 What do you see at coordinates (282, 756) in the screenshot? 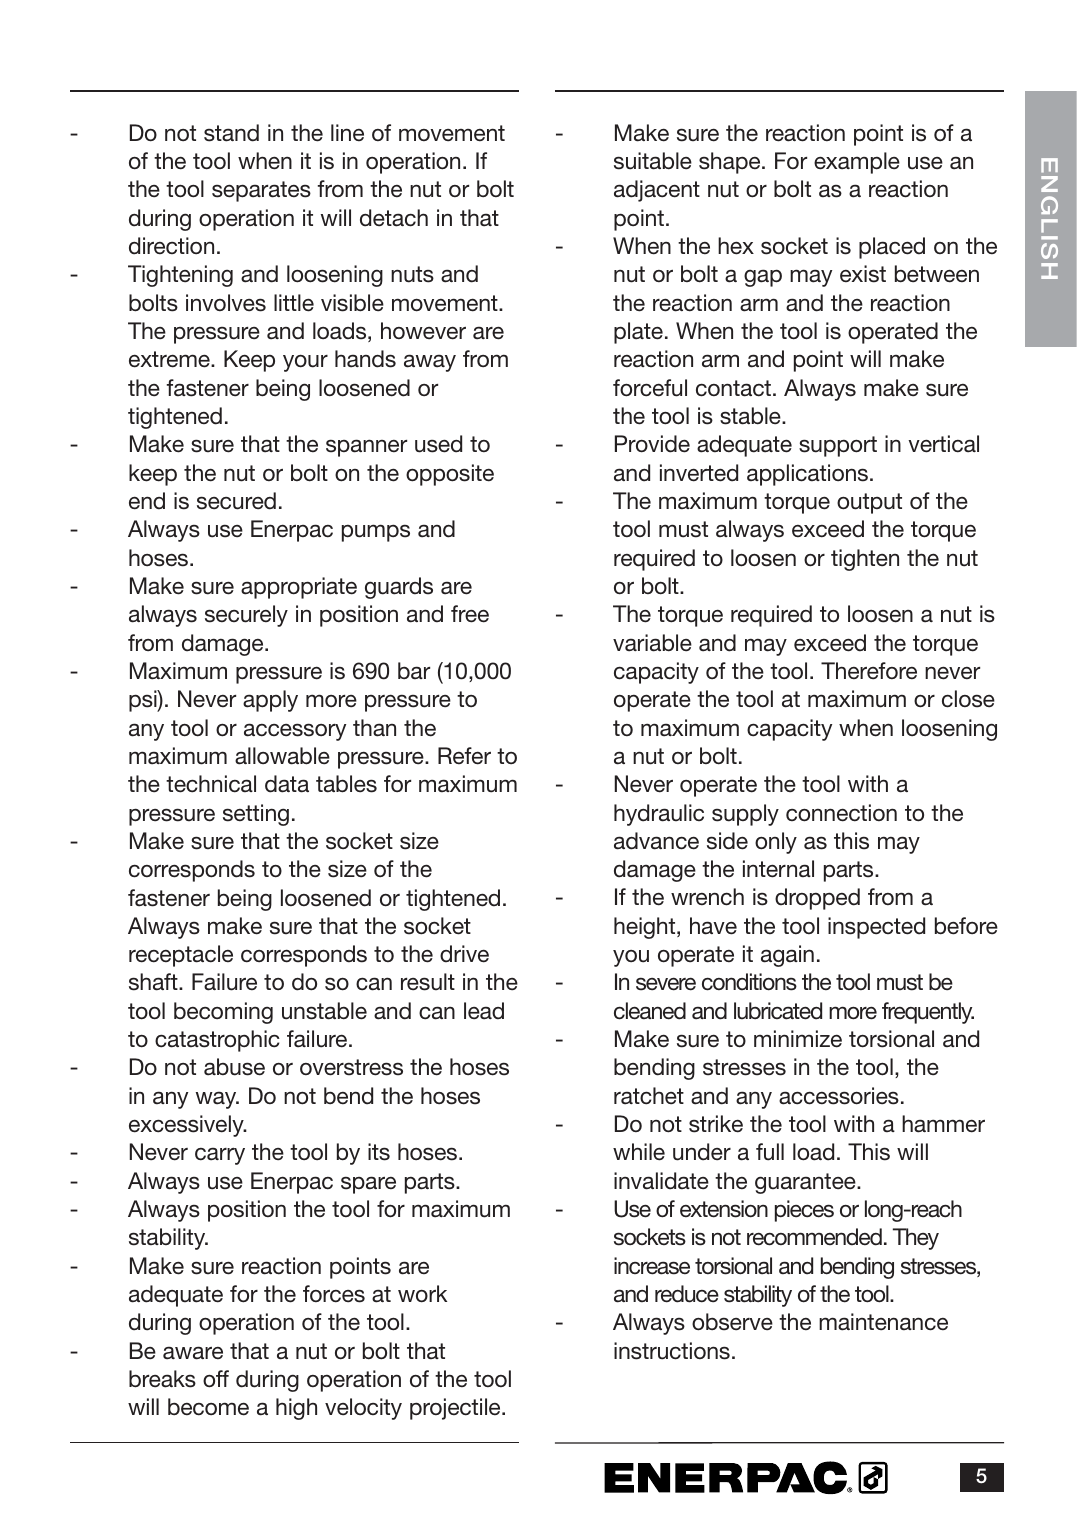
I see `allowable` at bounding box center [282, 756].
